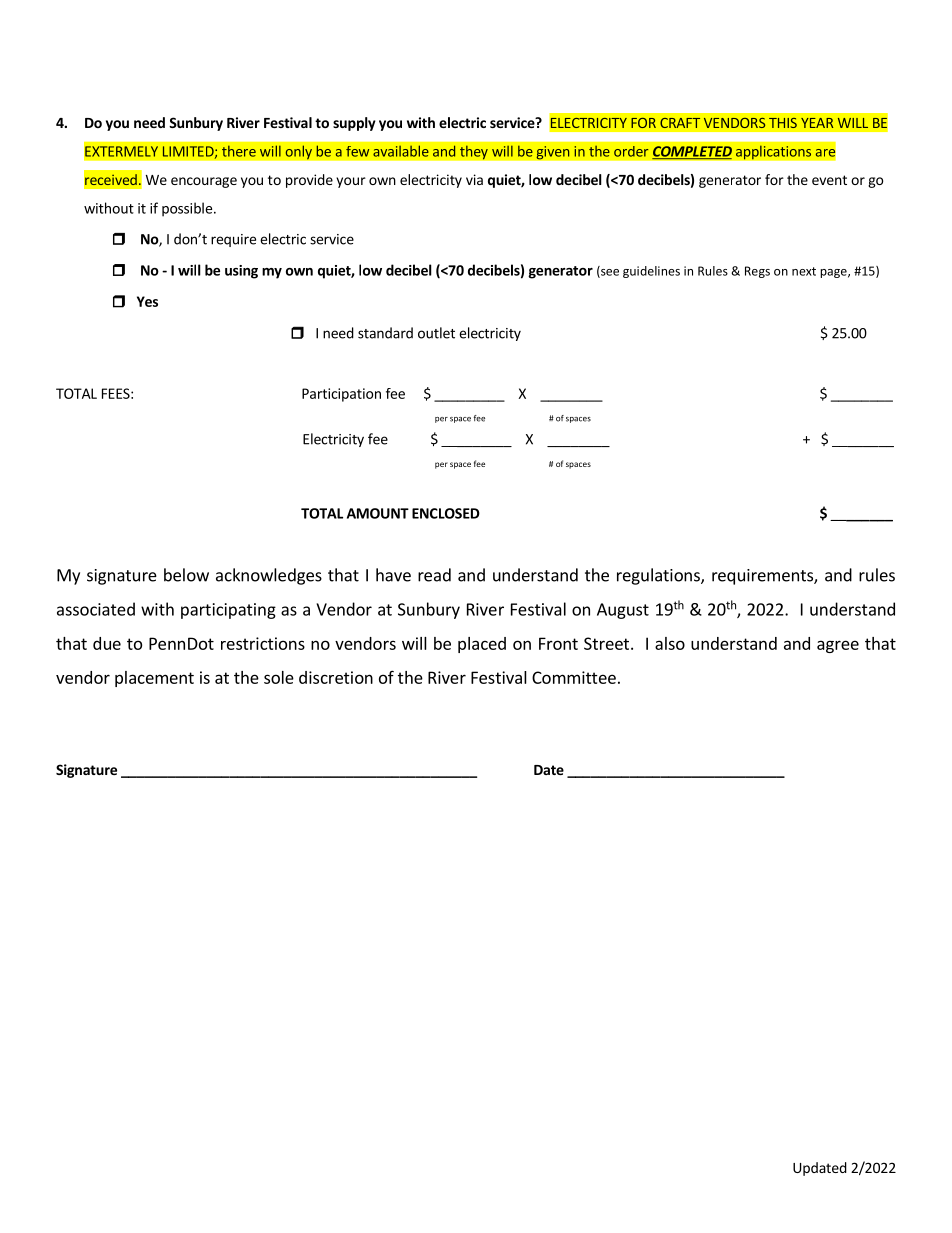 The width and height of the page is (952, 1233). I want to click on Regs, so click(757, 272).
